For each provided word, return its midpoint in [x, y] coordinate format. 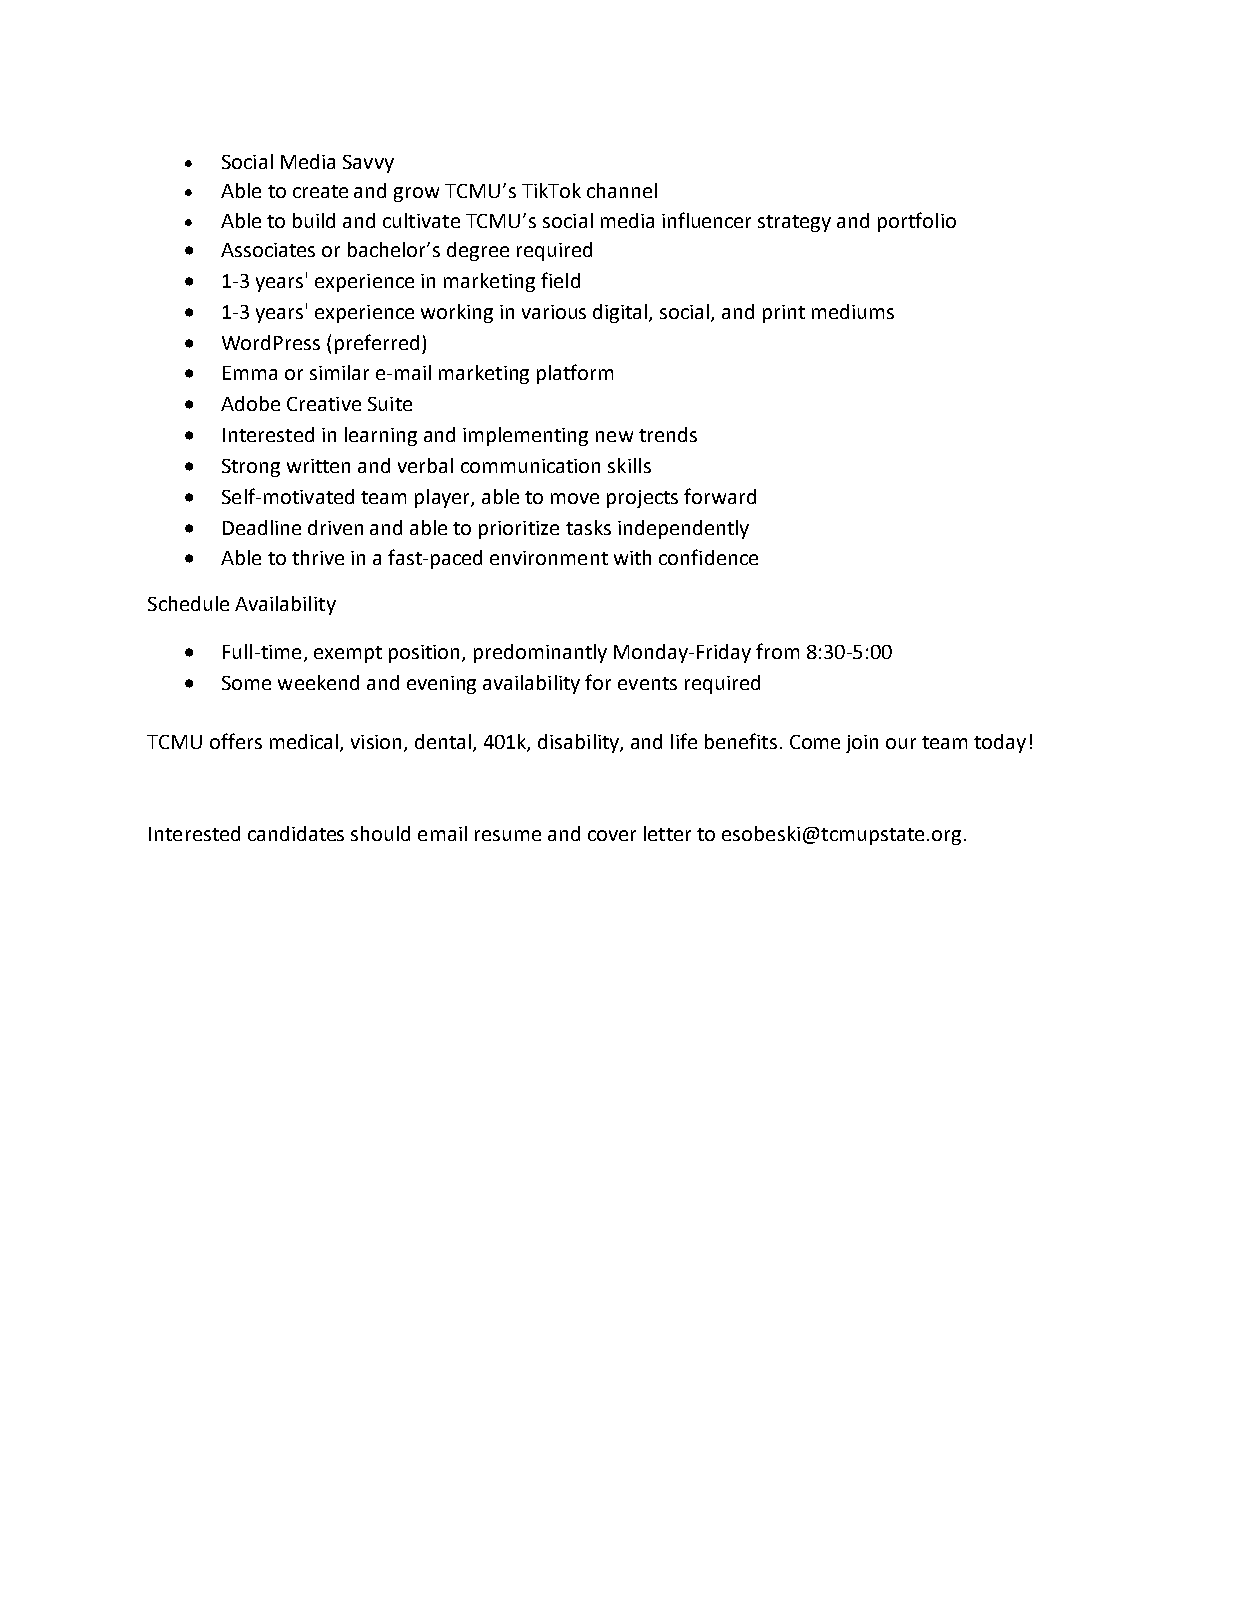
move [575, 498]
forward [720, 496]
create [320, 191]
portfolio [917, 222]
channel [622, 190]
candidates [296, 833]
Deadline [262, 527]
